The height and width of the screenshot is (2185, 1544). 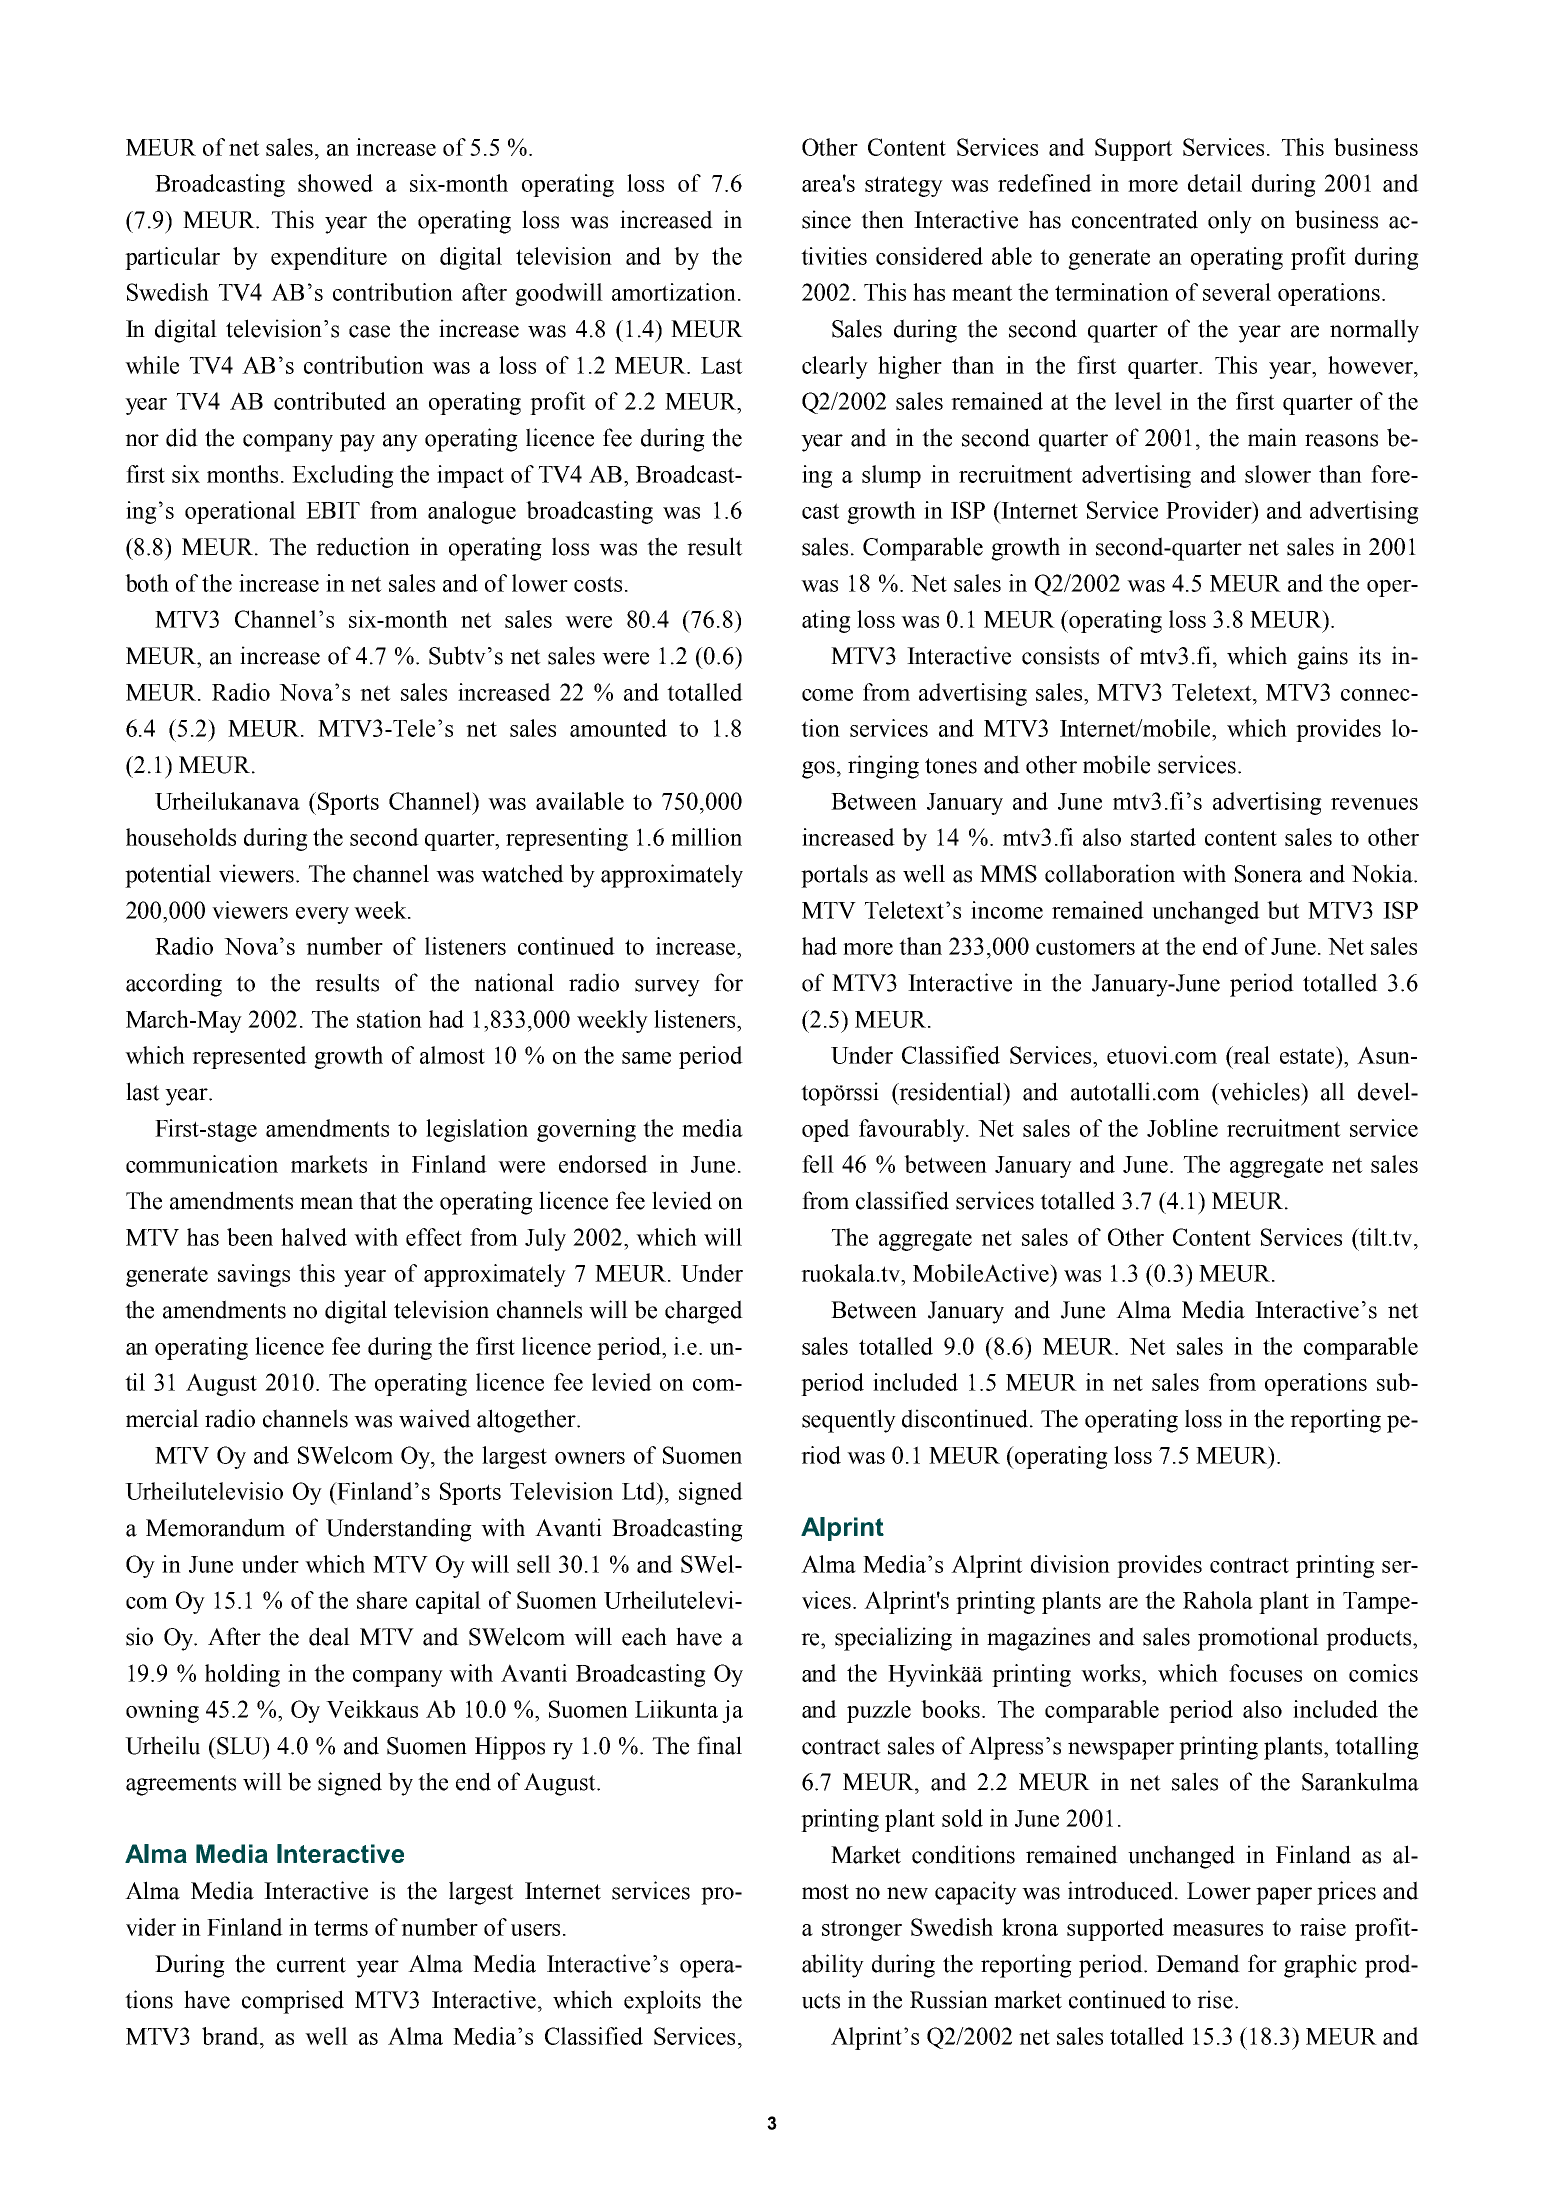 I want to click on since, so click(x=826, y=219).
